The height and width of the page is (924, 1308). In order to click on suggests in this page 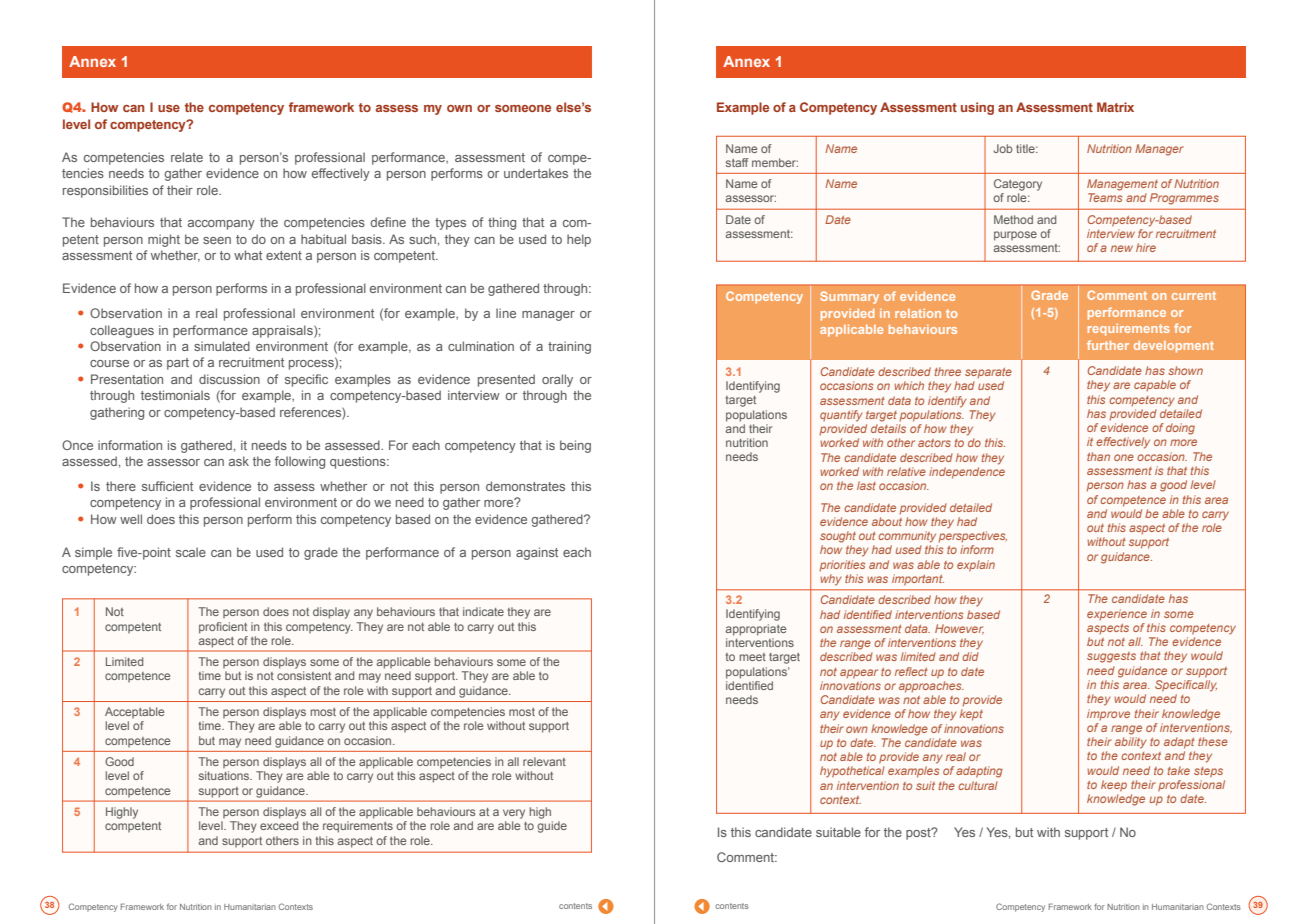, I will do `click(1111, 657)`.
